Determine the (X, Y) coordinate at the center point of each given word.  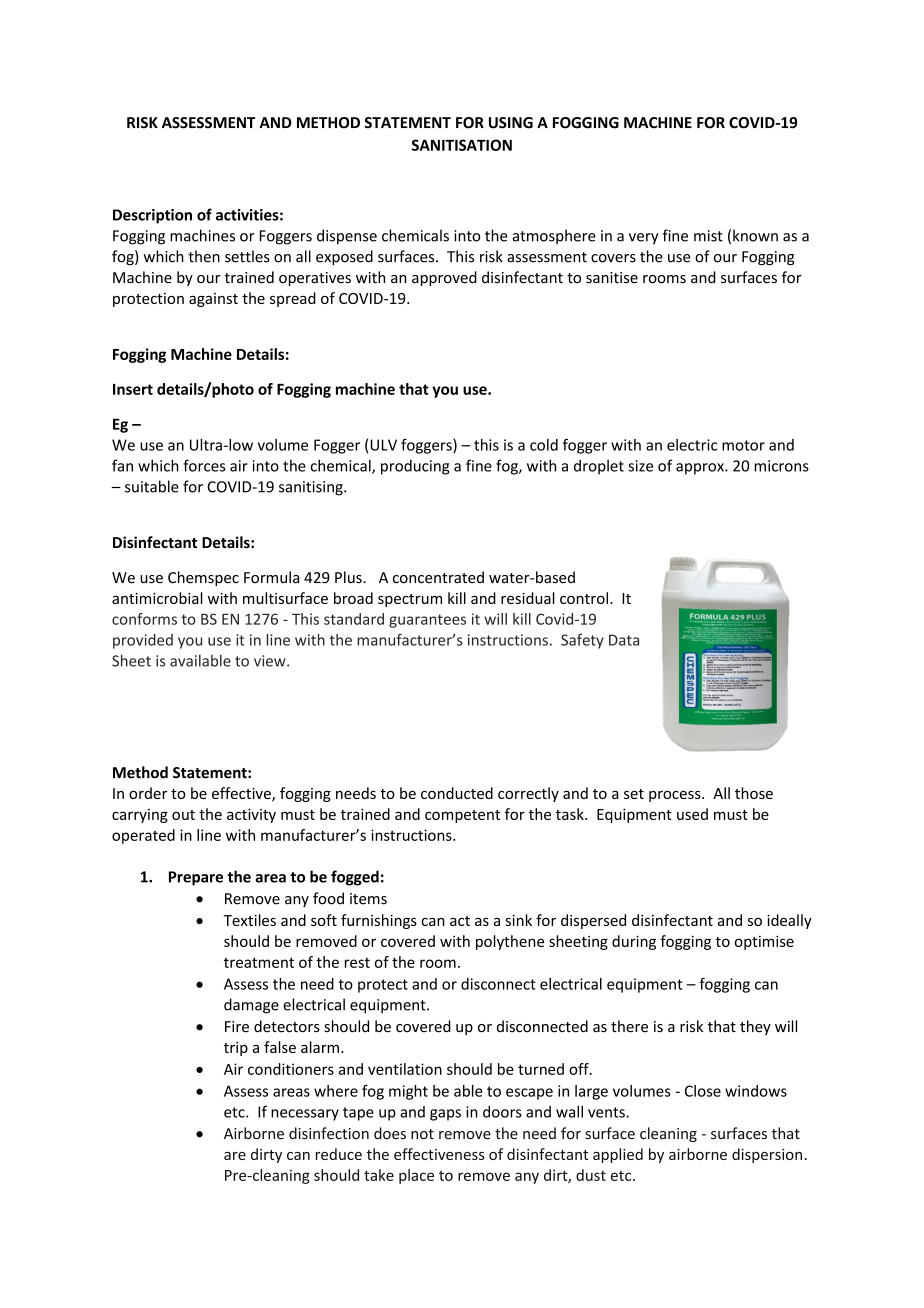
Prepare (196, 878)
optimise (764, 942)
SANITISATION (462, 145)
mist (708, 236)
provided (143, 641)
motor (743, 445)
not (422, 1134)
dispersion (767, 1155)
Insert (133, 389)
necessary (305, 1115)
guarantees (427, 621)
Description (152, 216)
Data (624, 640)
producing (415, 467)
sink (518, 920)
